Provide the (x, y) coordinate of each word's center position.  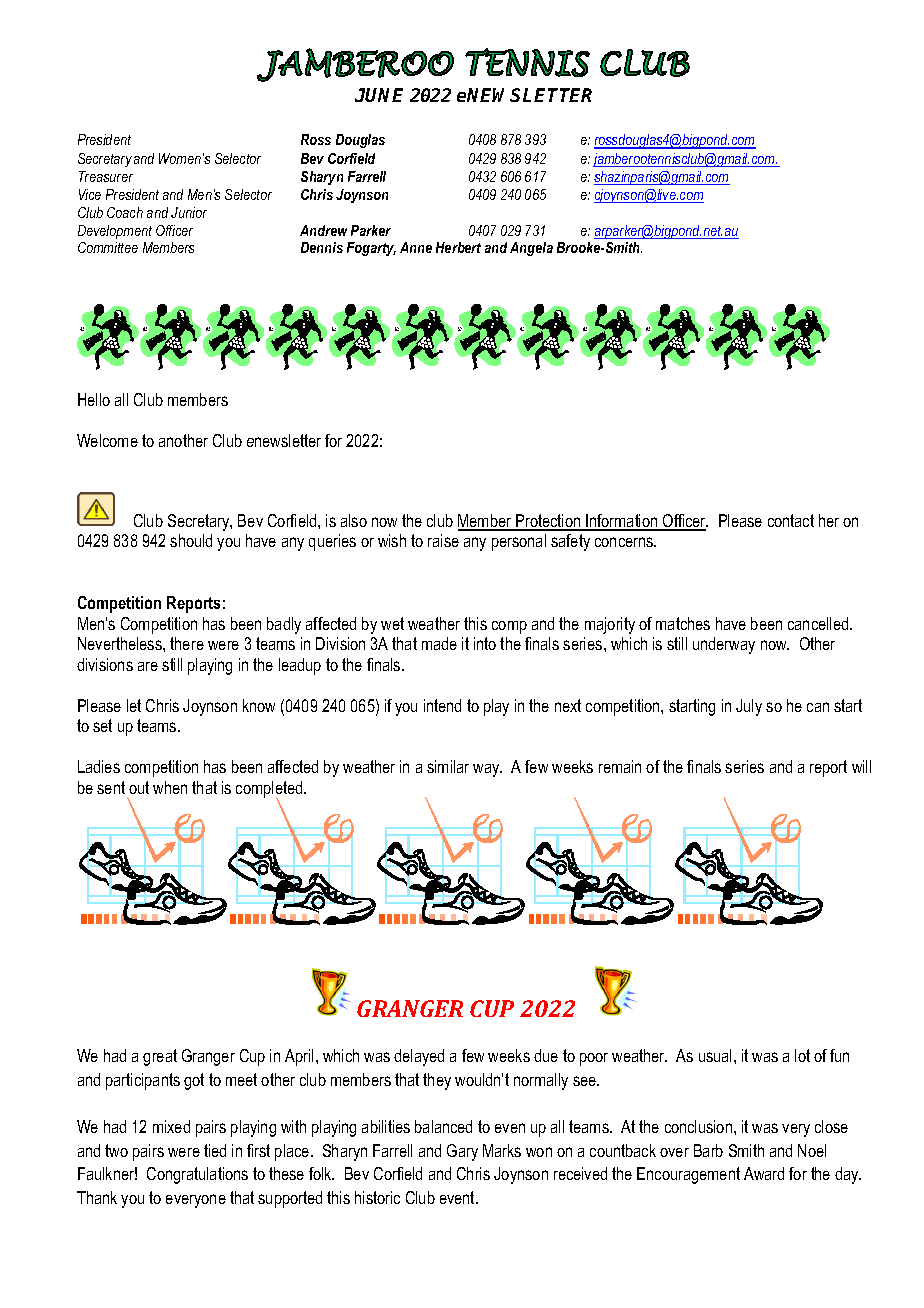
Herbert (458, 247)
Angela (531, 249)
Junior (189, 212)
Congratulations (197, 1175)
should (191, 540)
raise (443, 540)
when (170, 787)
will (861, 766)
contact (791, 520)
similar (448, 766)
